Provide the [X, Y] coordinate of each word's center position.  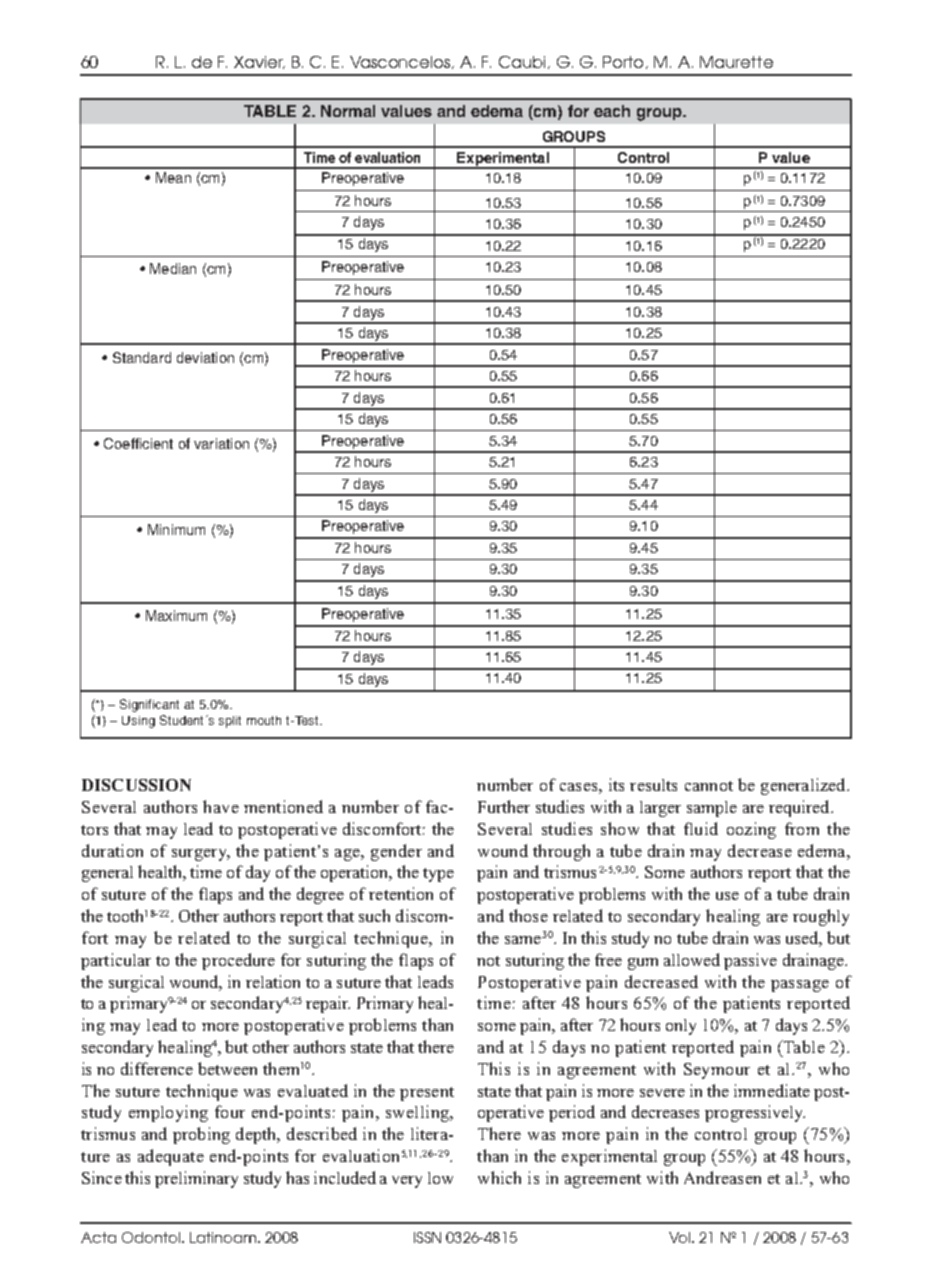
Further [504, 806]
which [499, 1177]
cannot [709, 786]
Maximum [176, 615]
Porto [625, 62]
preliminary [196, 1179]
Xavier [259, 62]
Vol [679, 1237]
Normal [348, 111]
